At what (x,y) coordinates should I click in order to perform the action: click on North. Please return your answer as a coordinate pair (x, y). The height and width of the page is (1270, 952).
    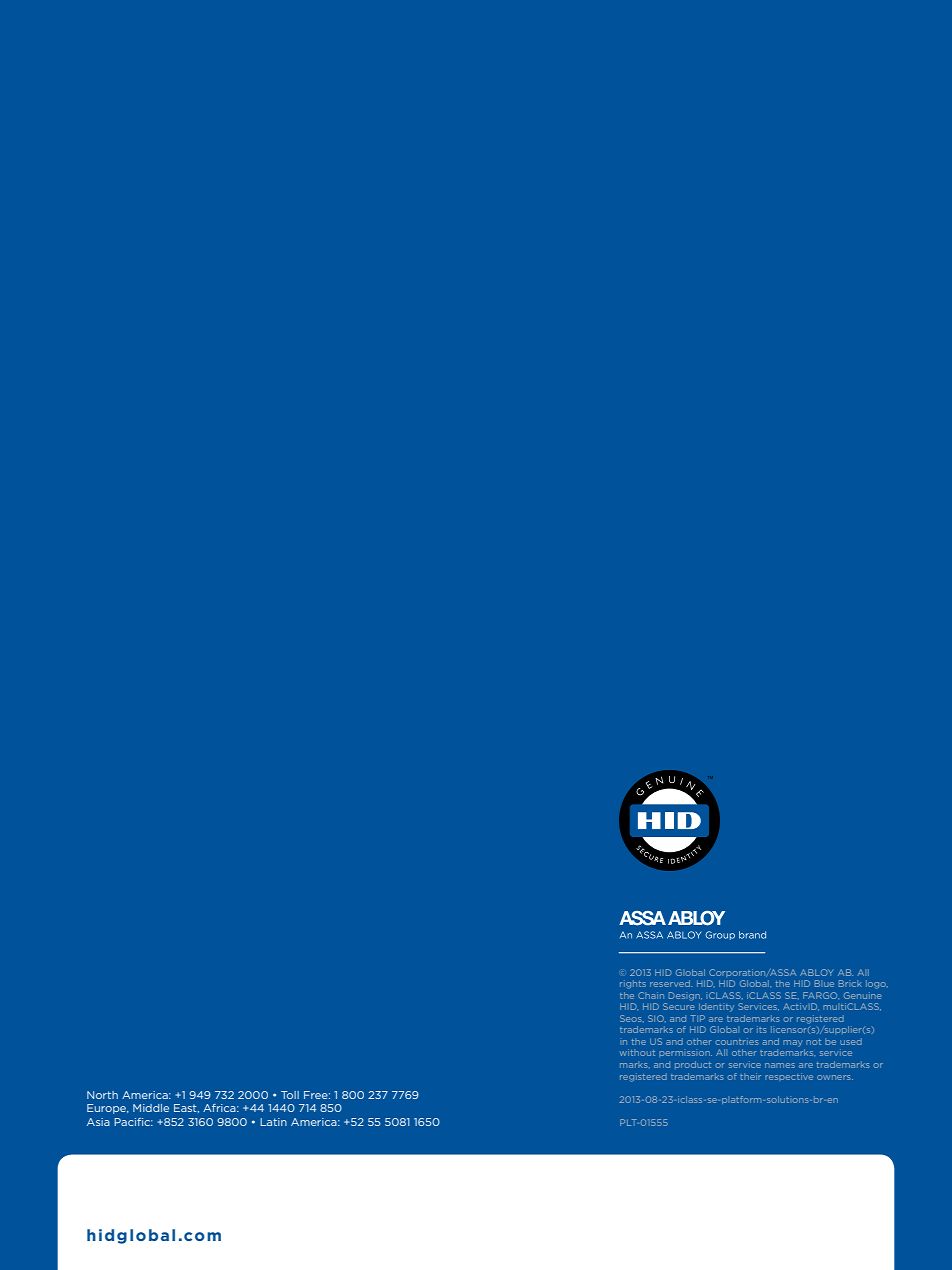
    Looking at the image, I should click on (102, 1095).
